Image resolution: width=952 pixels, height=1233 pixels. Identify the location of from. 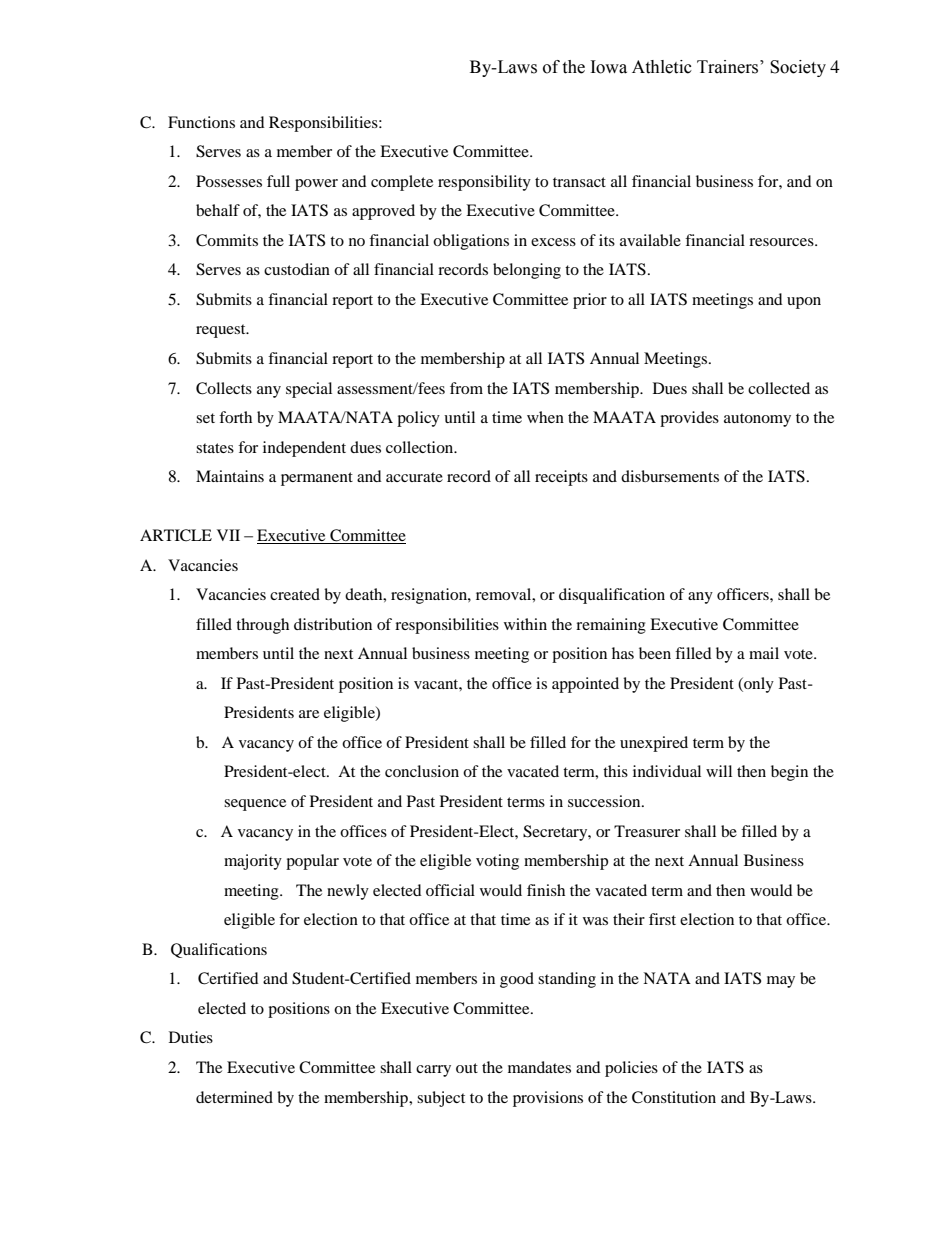
(466, 388).
